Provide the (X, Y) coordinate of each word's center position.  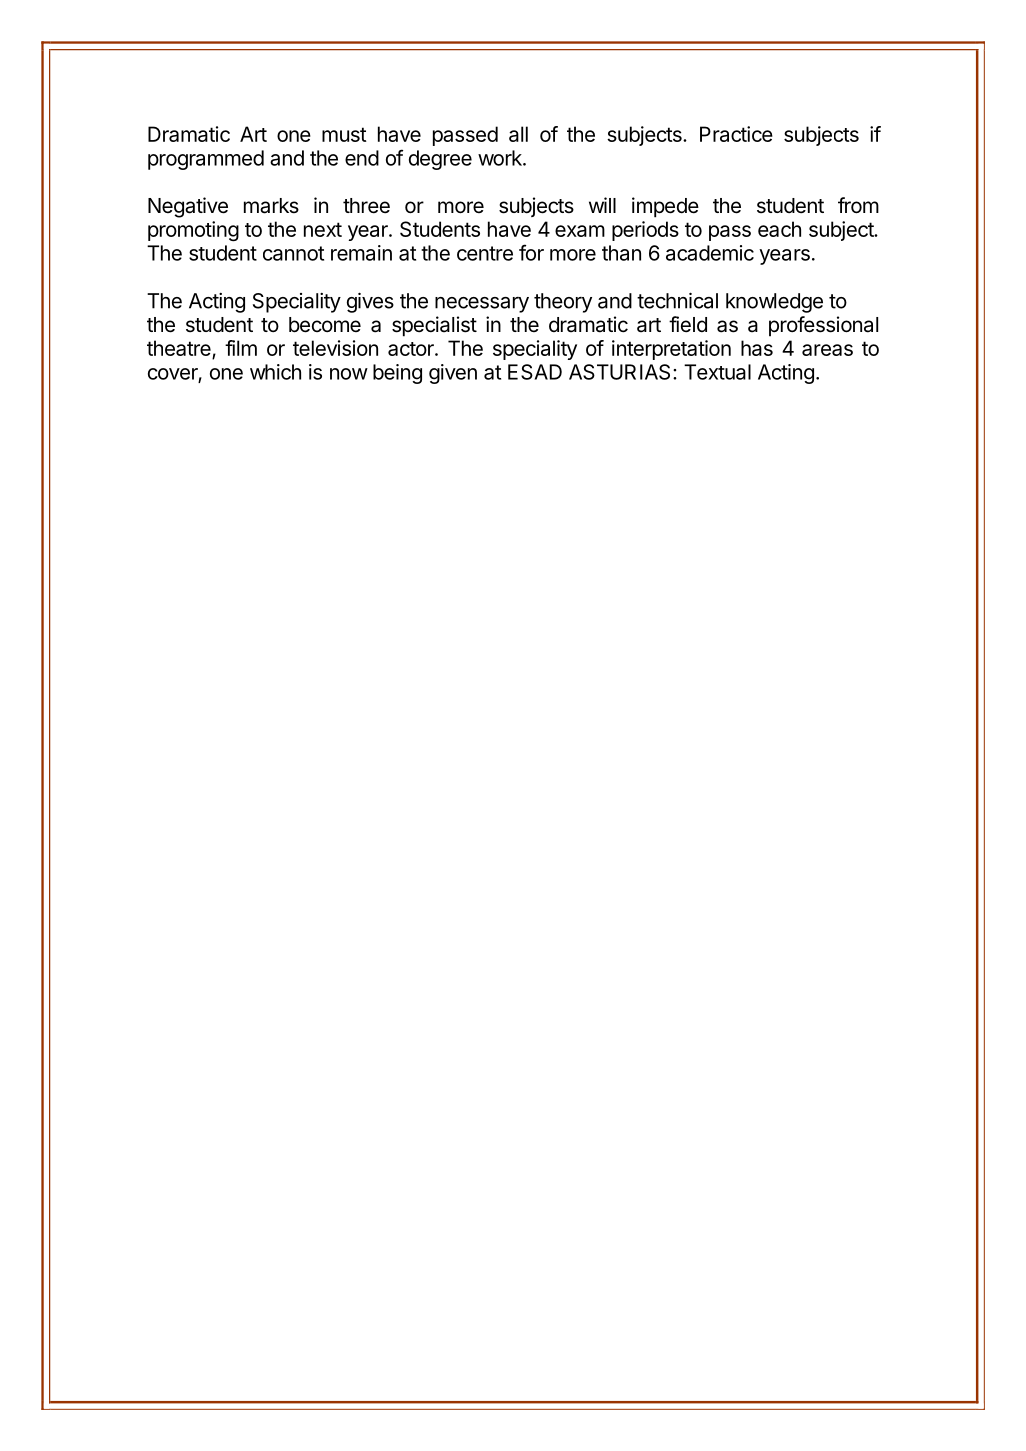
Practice (736, 134)
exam (580, 231)
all (518, 134)
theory (563, 303)
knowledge (774, 303)
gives (370, 302)
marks (271, 206)
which (275, 372)
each (779, 229)
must (344, 134)
